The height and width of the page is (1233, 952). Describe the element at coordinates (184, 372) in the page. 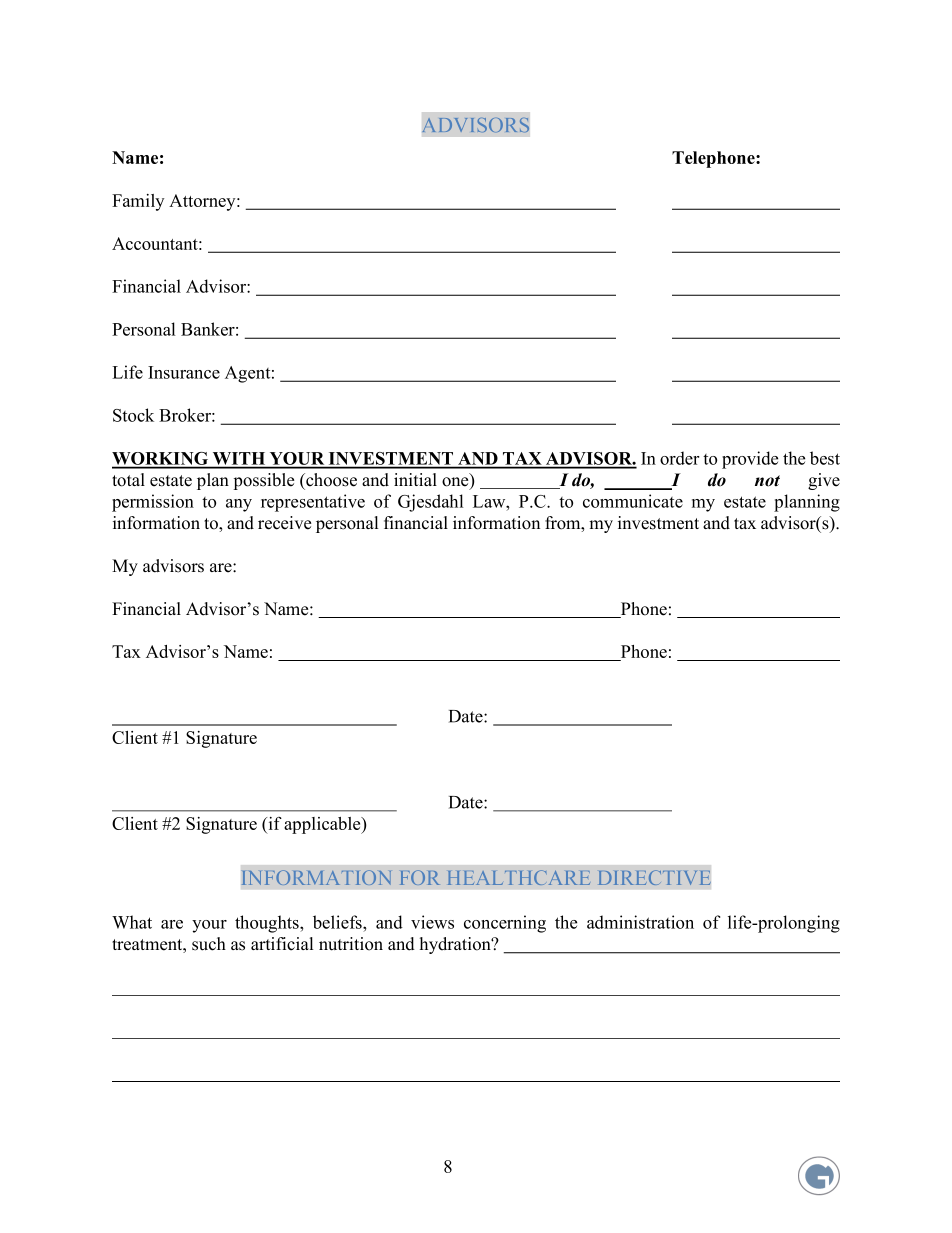

I see `Insurance` at that location.
